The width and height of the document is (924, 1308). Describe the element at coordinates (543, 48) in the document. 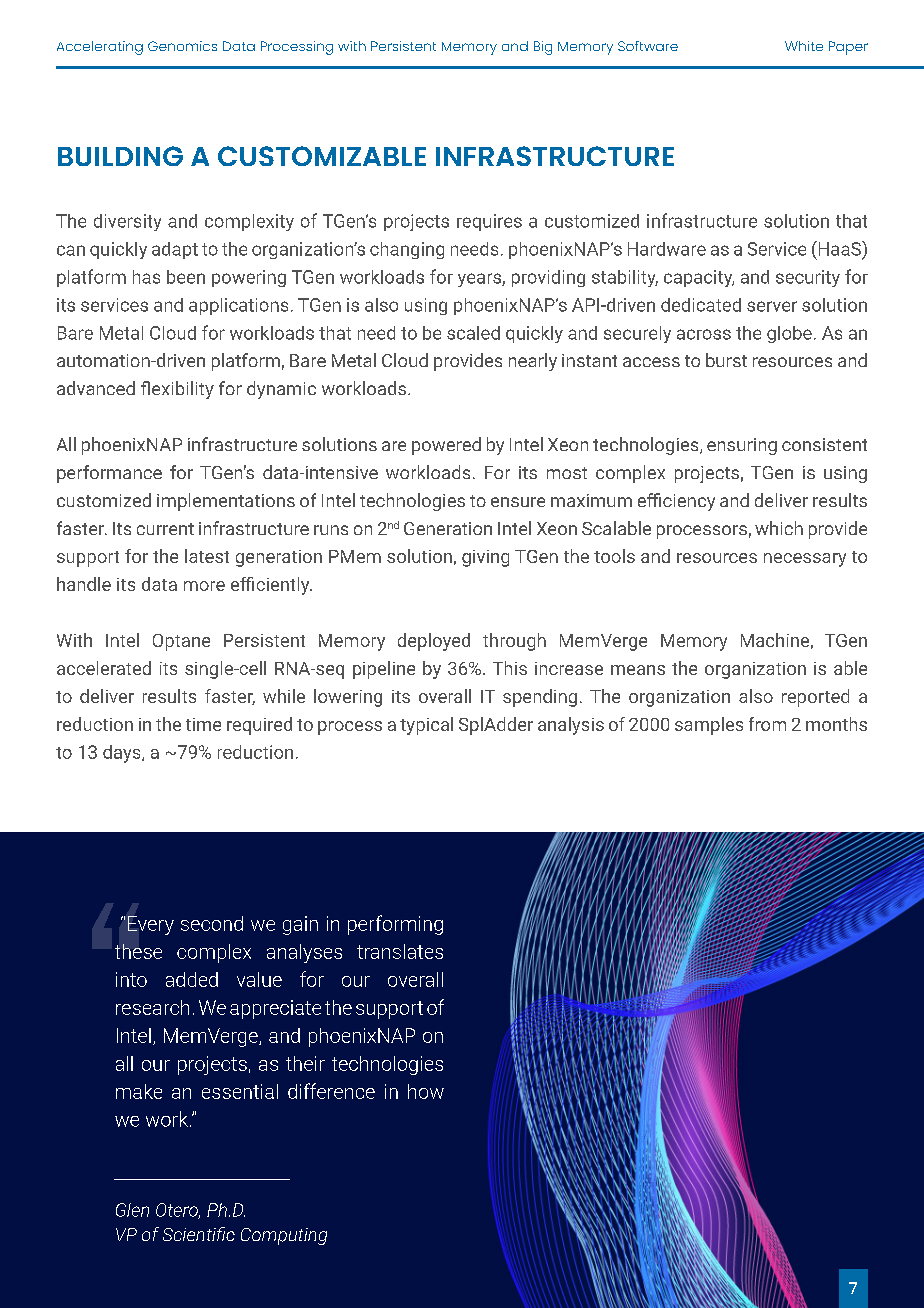

I see `Big` at that location.
